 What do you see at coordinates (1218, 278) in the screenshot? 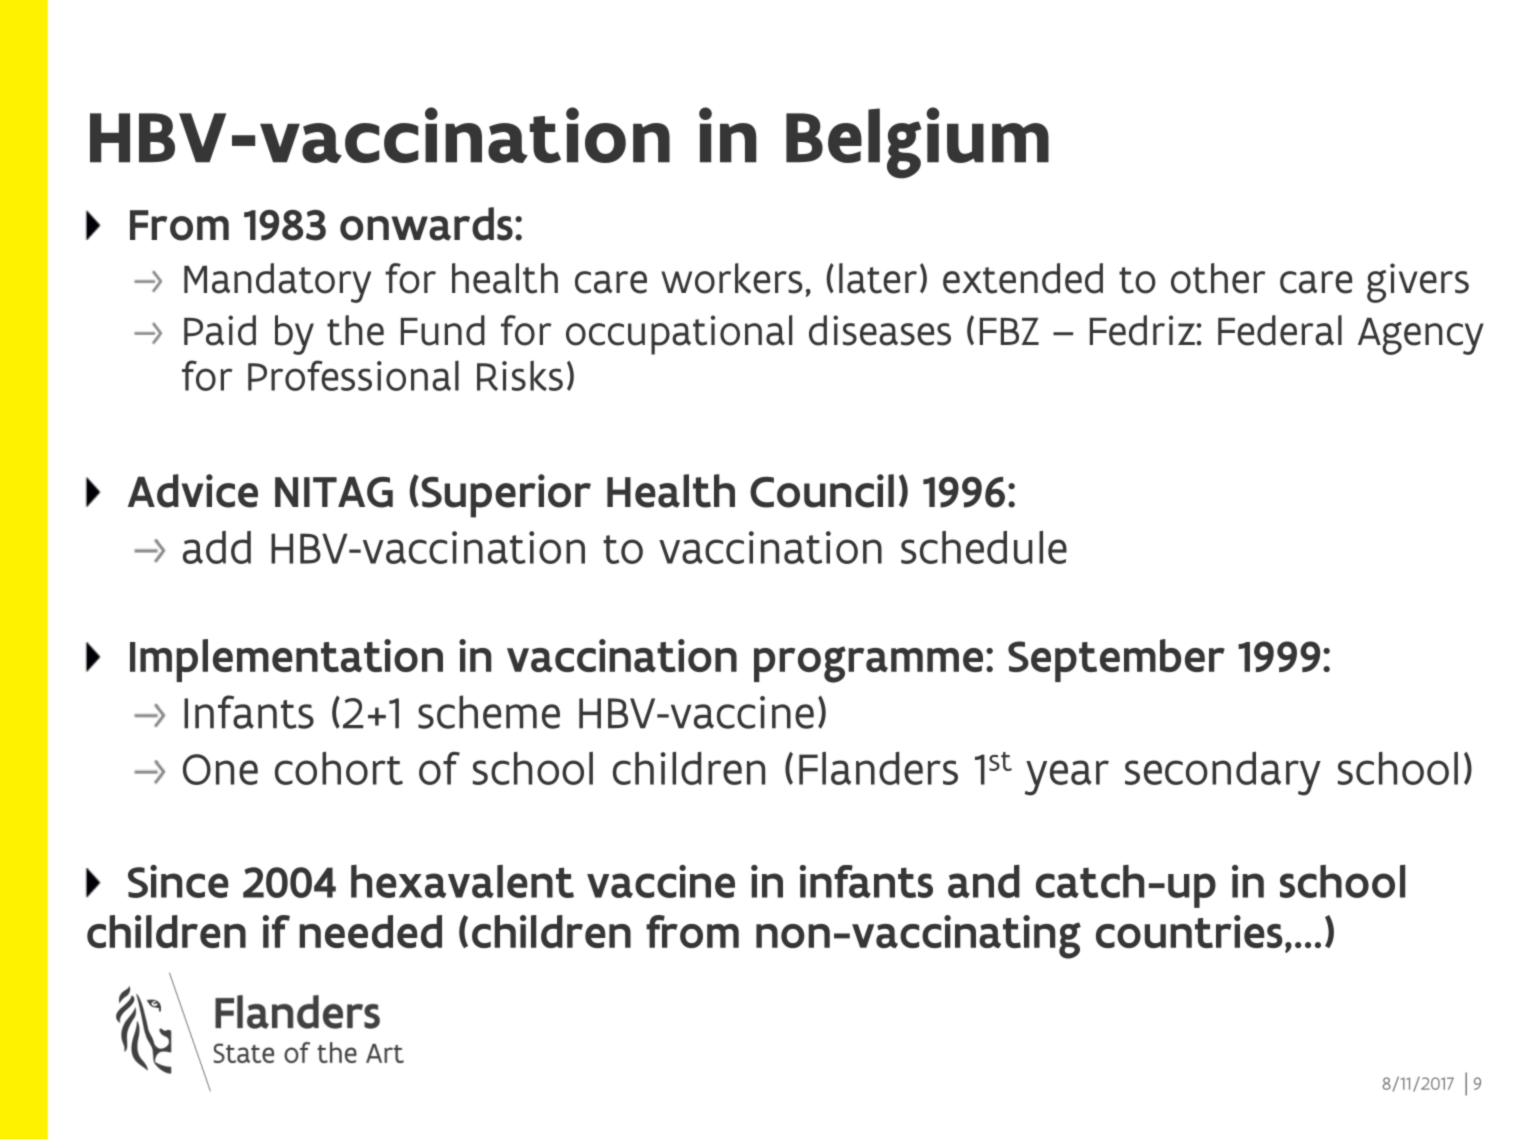
I see `other` at bounding box center [1218, 278].
